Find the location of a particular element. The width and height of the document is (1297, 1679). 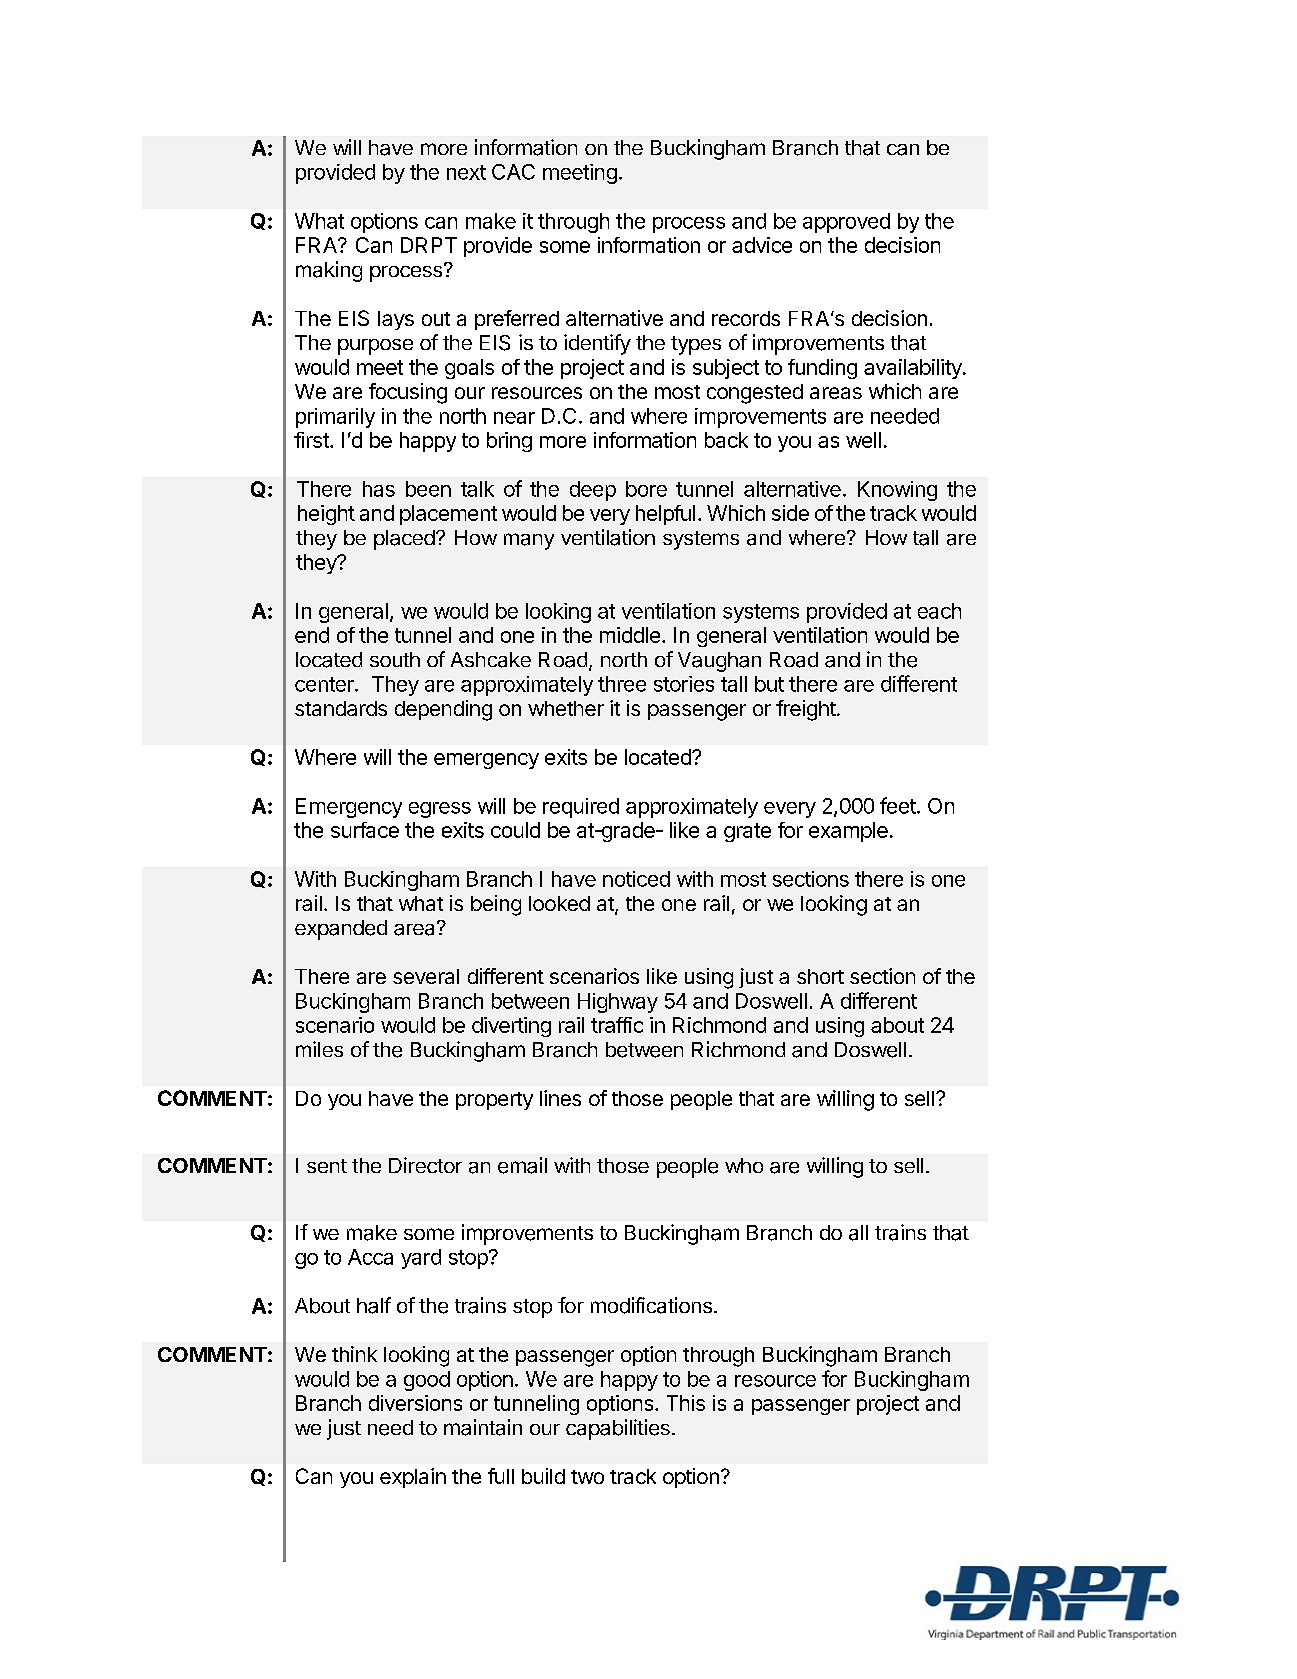

CAC is located at coordinates (513, 172).
